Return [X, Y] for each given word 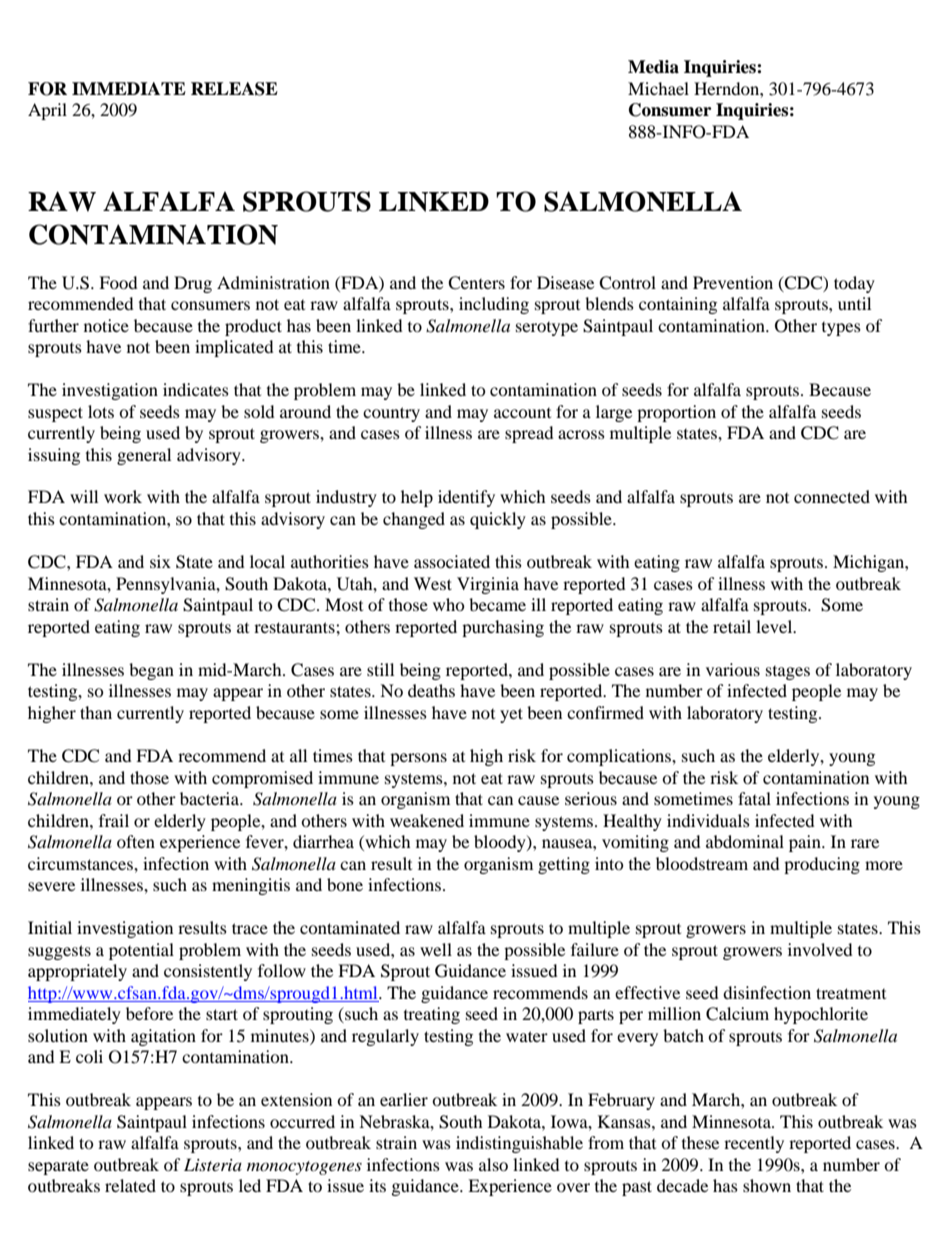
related [130, 1185]
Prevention [733, 282]
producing [822, 865]
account [522, 413]
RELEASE [234, 89]
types [841, 329]
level [775, 626]
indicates [196, 389]
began [151, 671]
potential [141, 951]
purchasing [503, 628]
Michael [658, 88]
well [436, 949]
